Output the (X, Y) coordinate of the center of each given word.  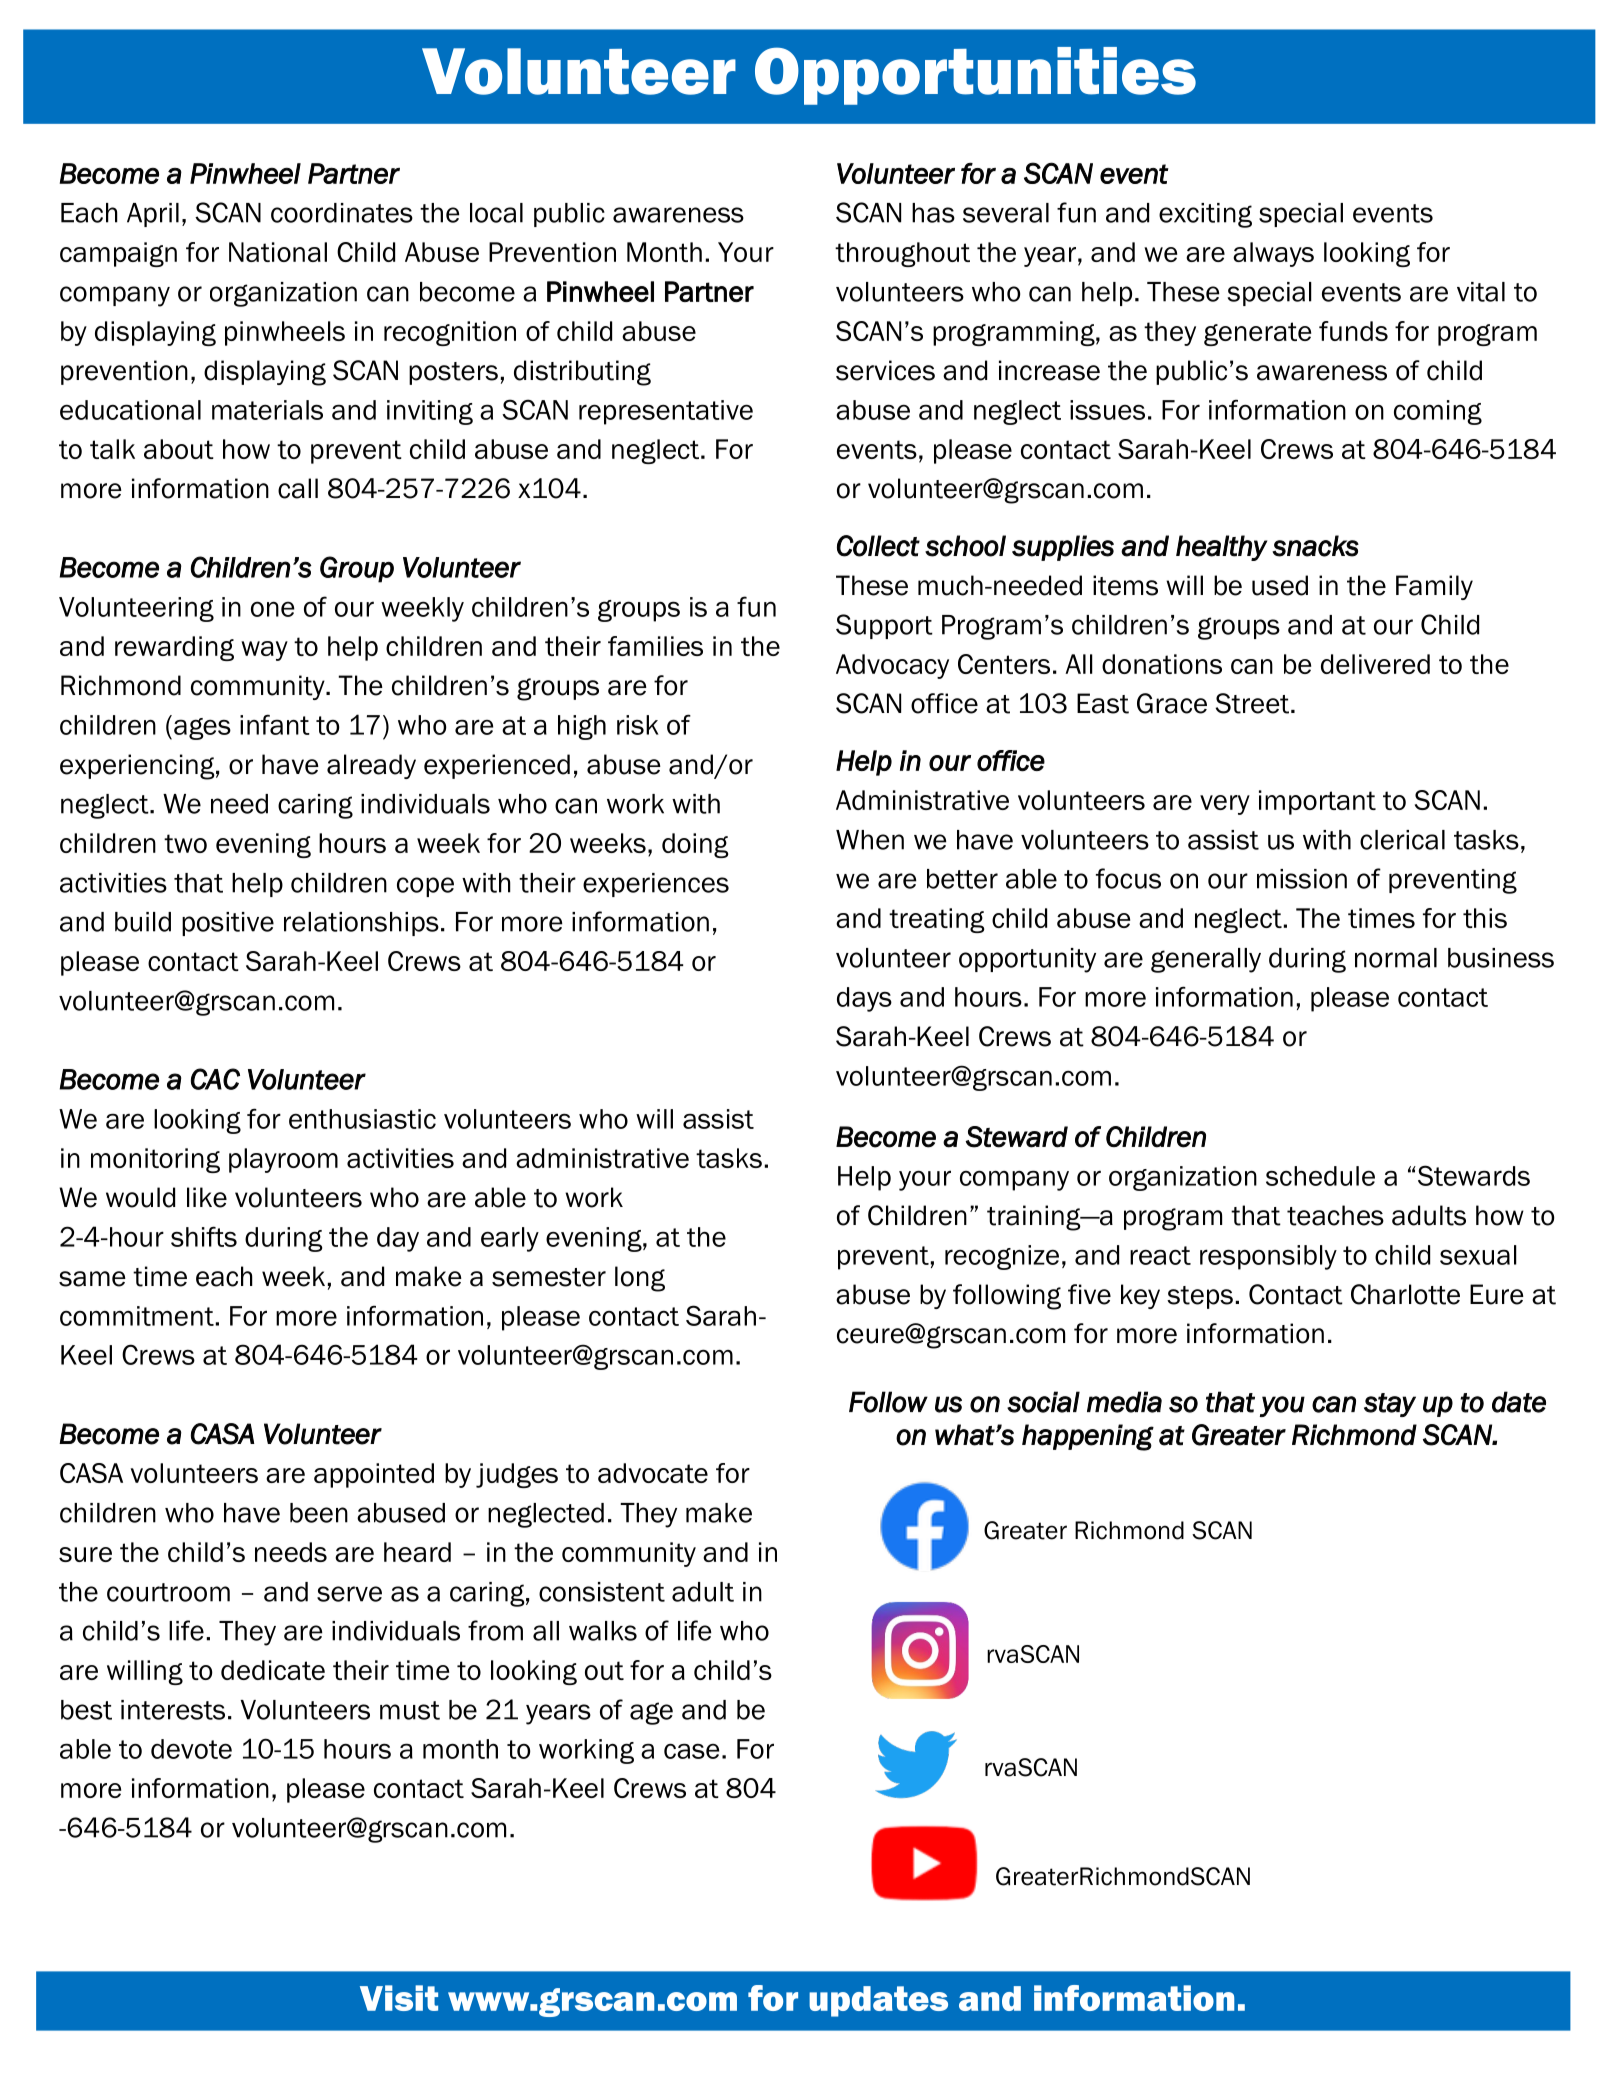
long (640, 1279)
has (933, 213)
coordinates (342, 213)
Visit (399, 1998)
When (870, 840)
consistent (602, 1592)
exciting (1205, 215)
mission (1302, 879)
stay (1390, 1405)
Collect (878, 546)
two (185, 843)
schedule (1320, 1176)
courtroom (168, 1592)
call (298, 488)
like (207, 1197)
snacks (1315, 546)
